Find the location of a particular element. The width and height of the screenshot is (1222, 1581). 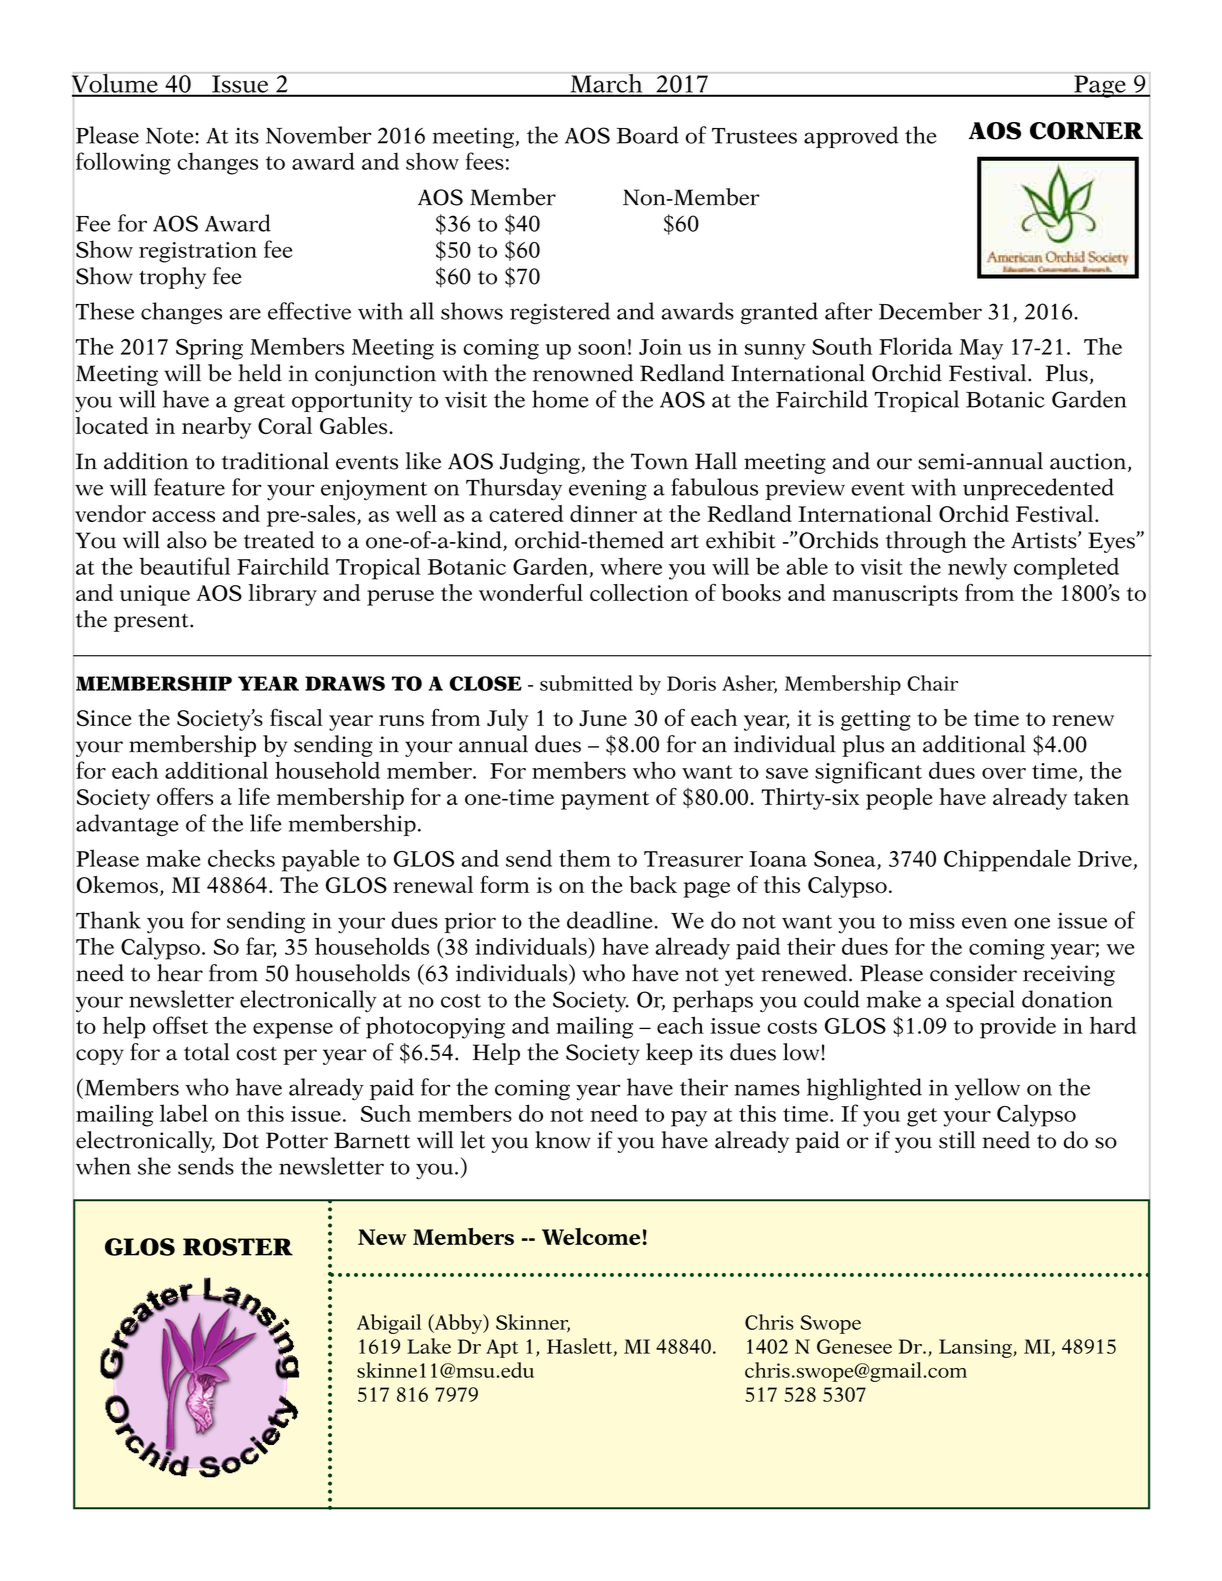

also is located at coordinates (187, 540).
